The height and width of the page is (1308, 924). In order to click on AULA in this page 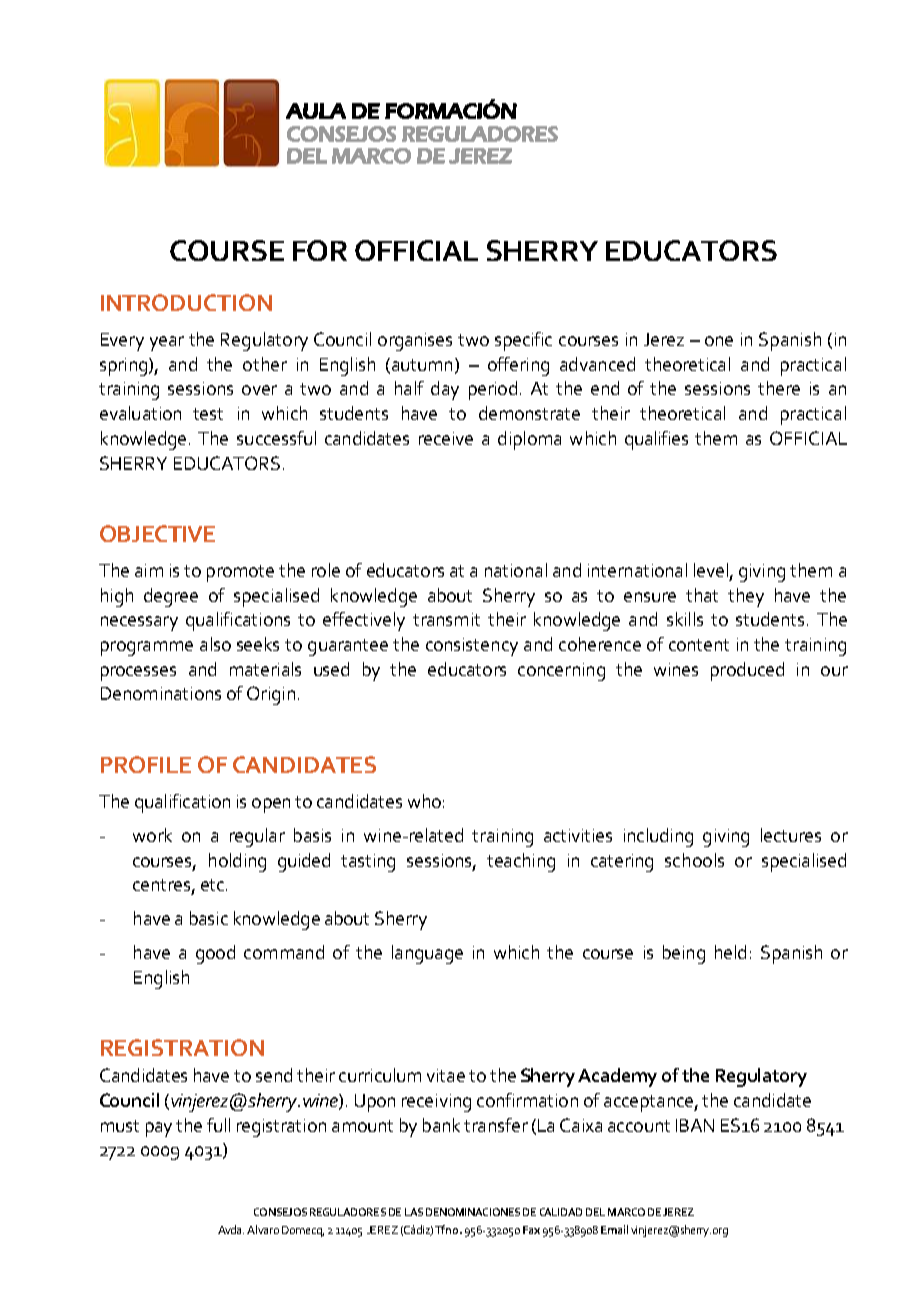, I will do `click(316, 111)`.
